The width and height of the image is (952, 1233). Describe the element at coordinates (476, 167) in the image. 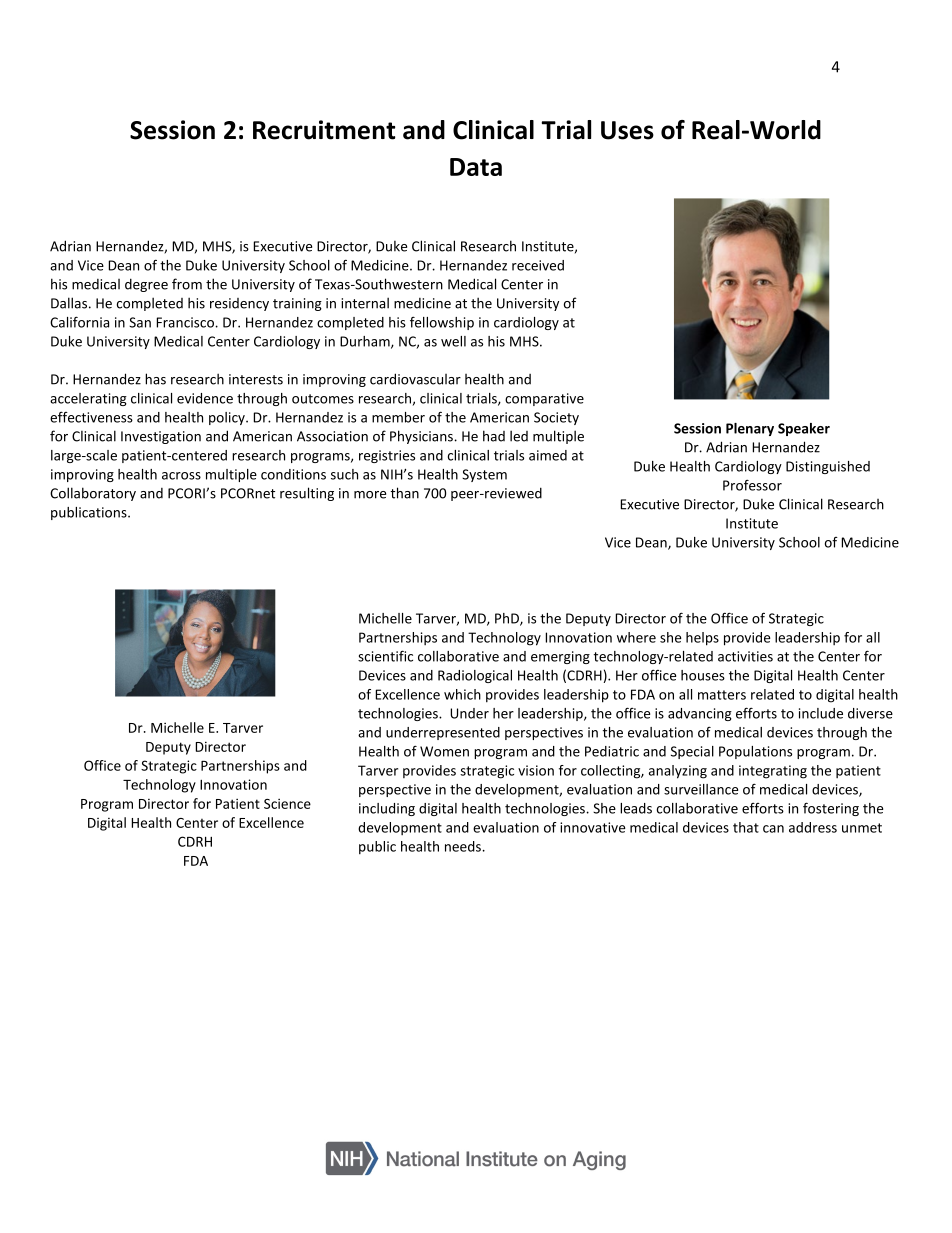

I see `Data` at that location.
